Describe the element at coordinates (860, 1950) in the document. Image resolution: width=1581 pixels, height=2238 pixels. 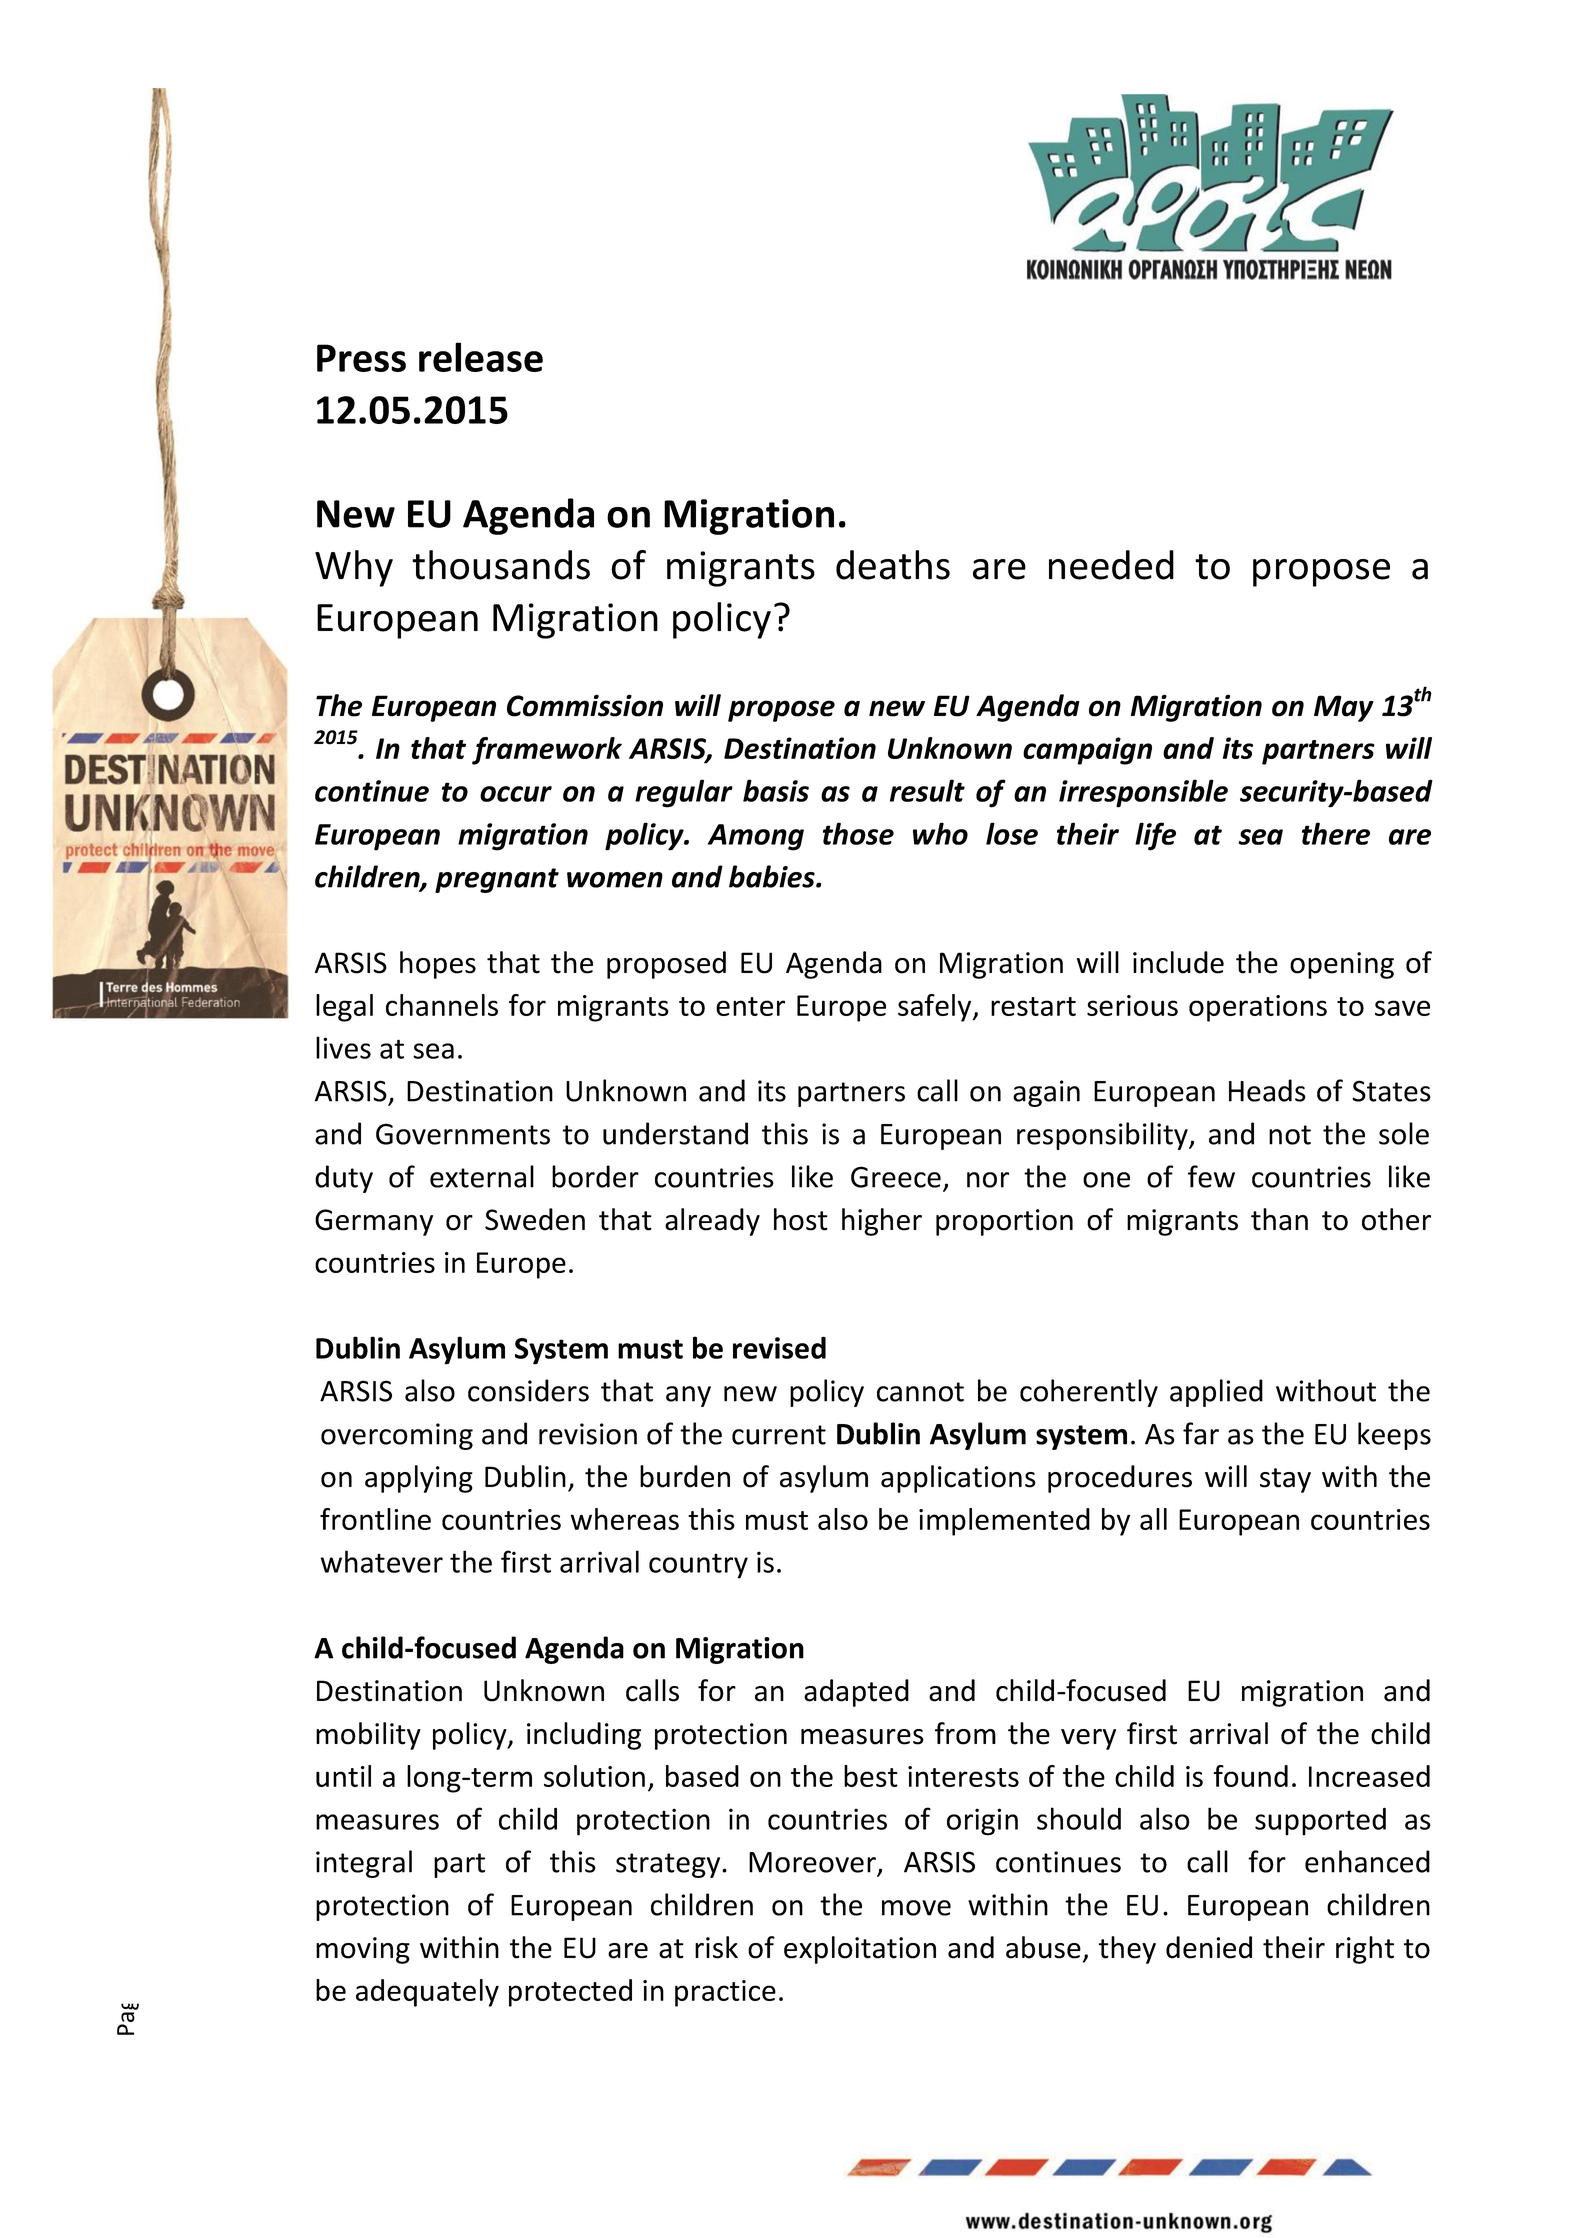
I see `exploitation` at that location.
